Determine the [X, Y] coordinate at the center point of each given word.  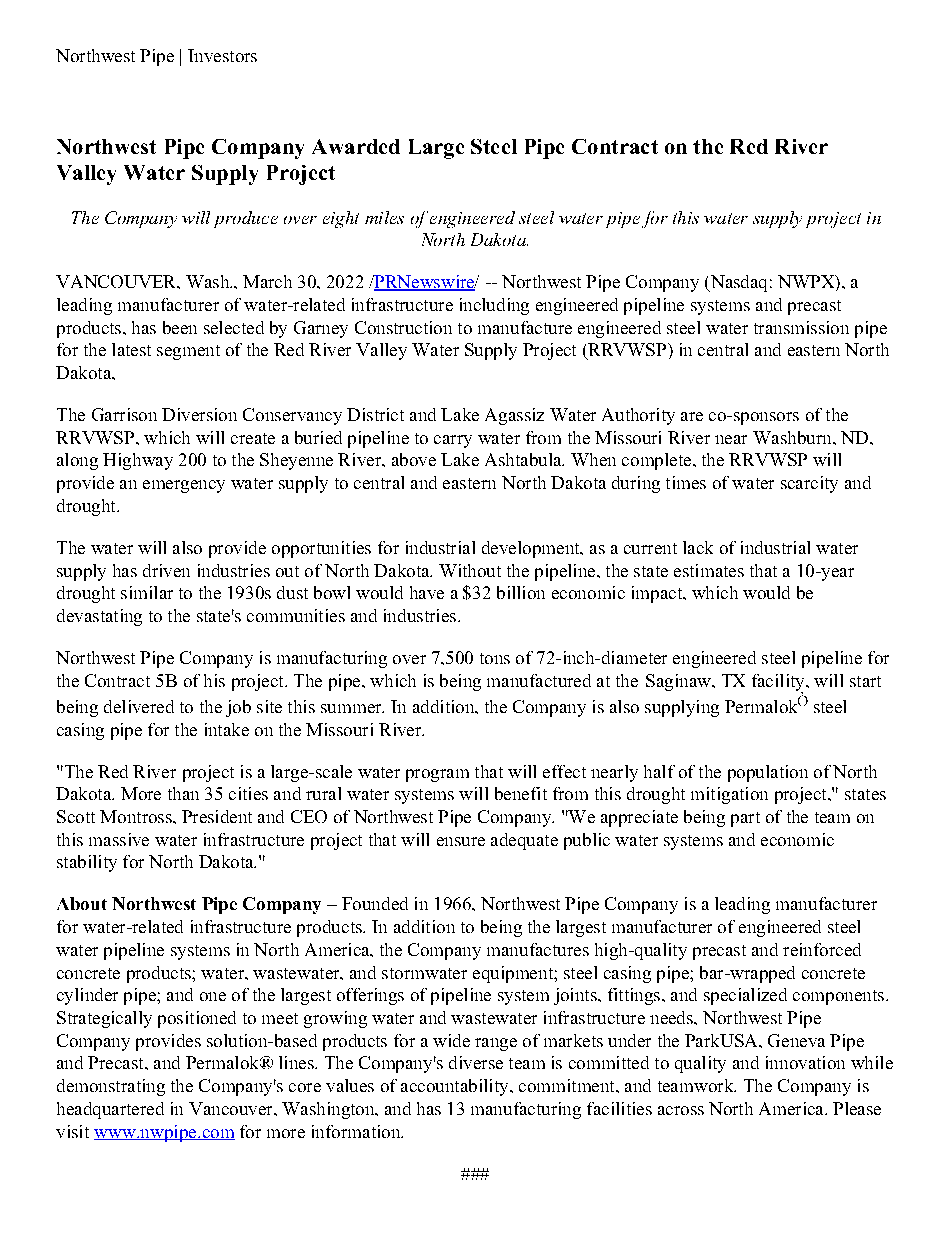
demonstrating [111, 1087]
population [768, 773]
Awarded [356, 146]
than [183, 793]
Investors [222, 55]
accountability [456, 1087]
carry [453, 441]
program [437, 775]
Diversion [199, 414]
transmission [801, 327]
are [692, 416]
